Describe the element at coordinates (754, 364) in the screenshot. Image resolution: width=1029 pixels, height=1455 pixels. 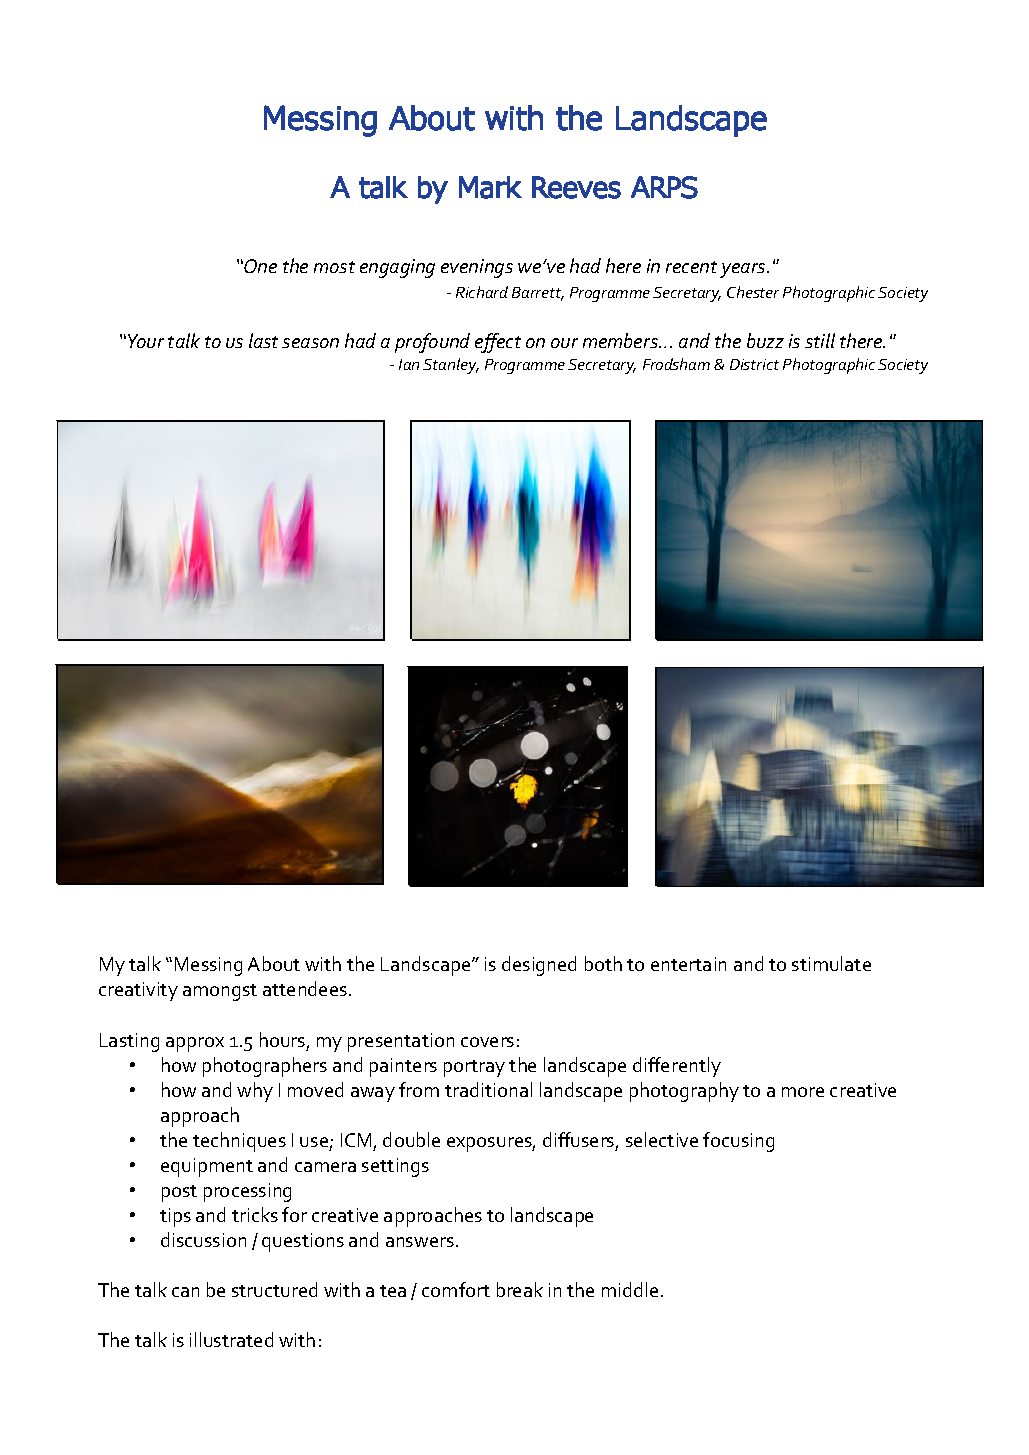
I see `District` at that location.
